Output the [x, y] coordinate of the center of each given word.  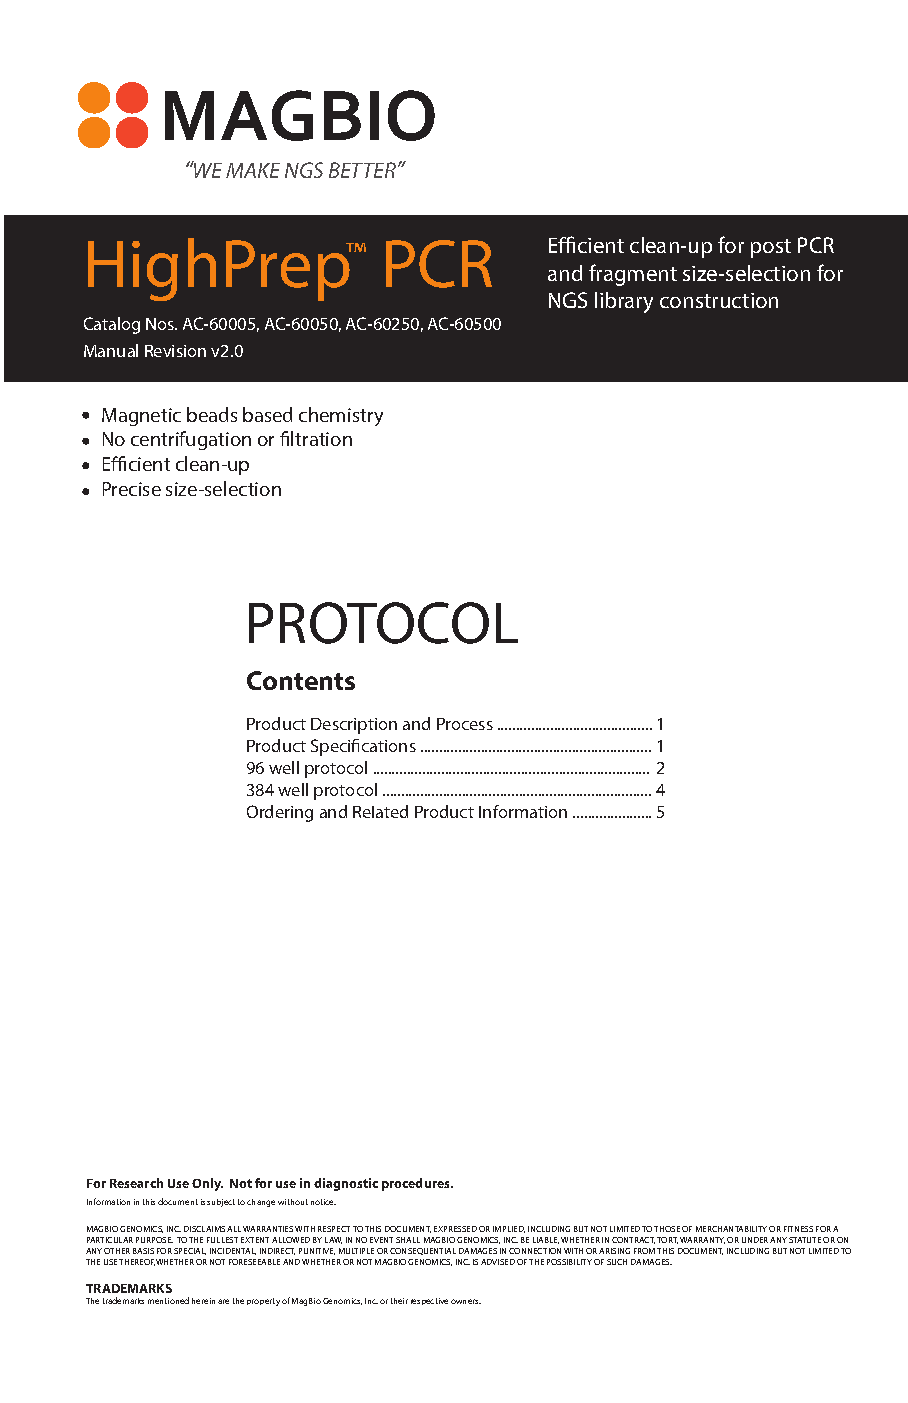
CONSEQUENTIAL [423, 1251]
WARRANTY [702, 1240]
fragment [633, 275]
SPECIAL [190, 1251]
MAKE [253, 170]
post [771, 248]
